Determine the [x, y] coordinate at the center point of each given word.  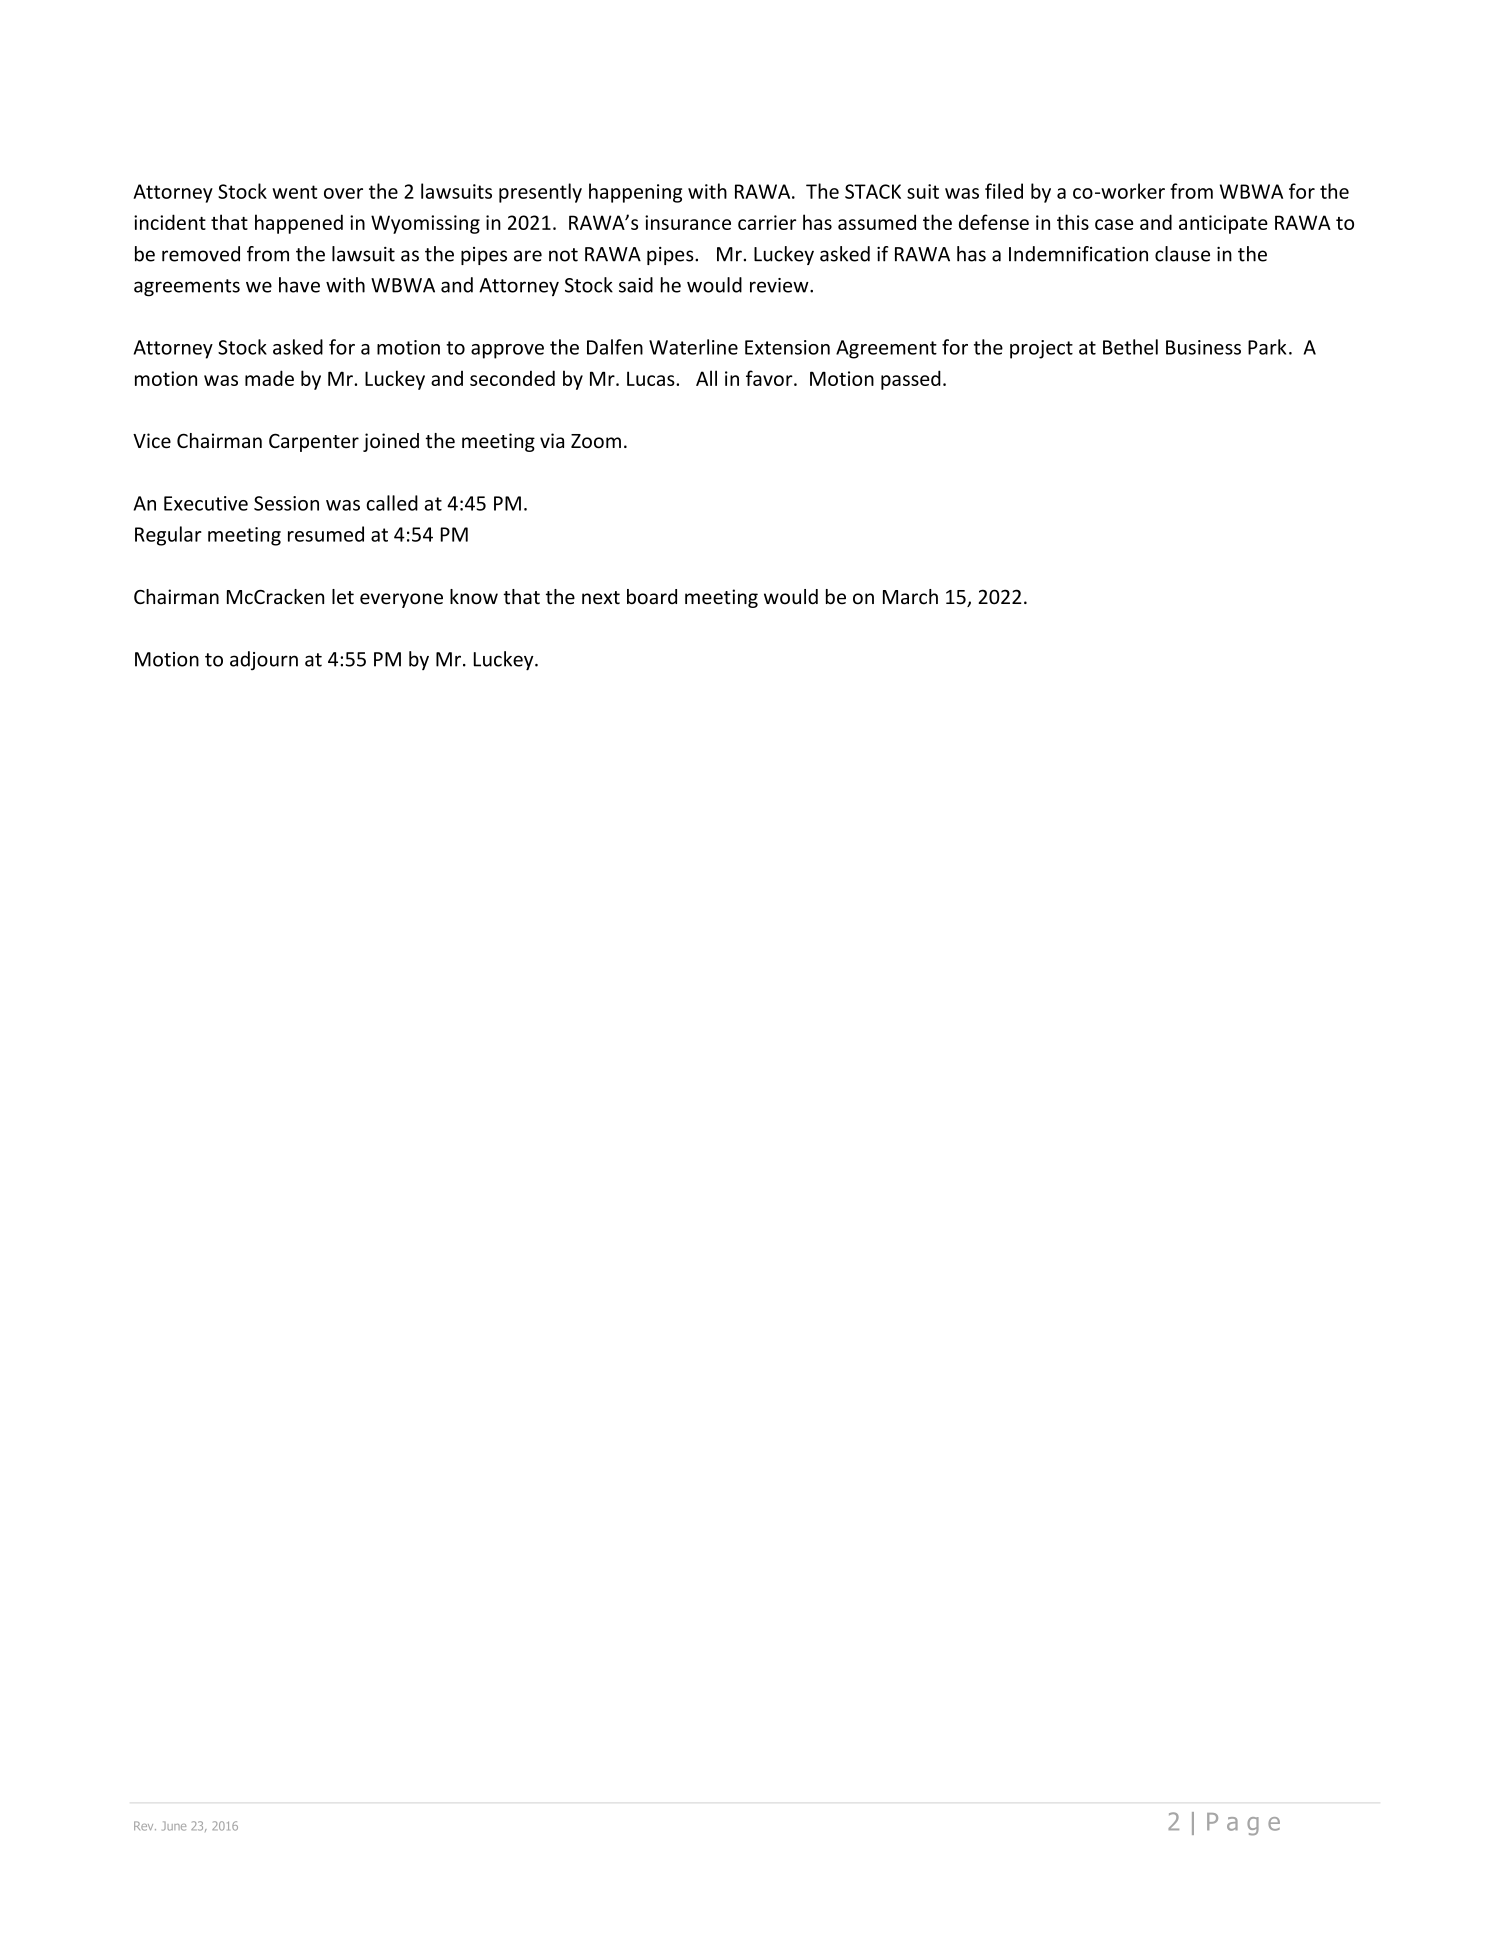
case [1114, 224]
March [910, 597]
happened [299, 224]
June [174, 1826]
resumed [326, 534]
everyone [401, 600]
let [343, 597]
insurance [688, 222]
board [652, 597]
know [474, 597]
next [601, 598]
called [392, 503]
